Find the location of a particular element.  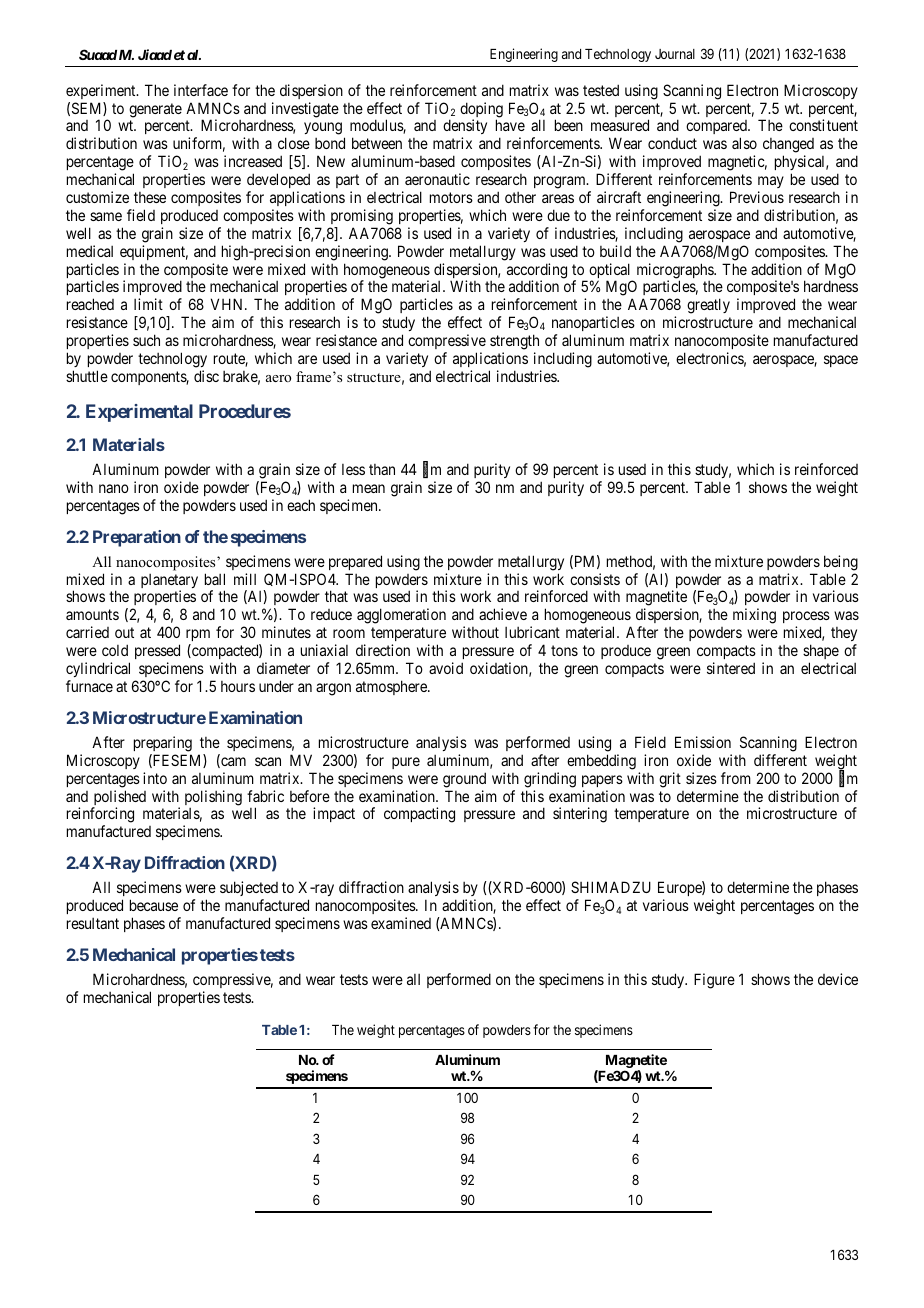

mean is located at coordinates (369, 488).
